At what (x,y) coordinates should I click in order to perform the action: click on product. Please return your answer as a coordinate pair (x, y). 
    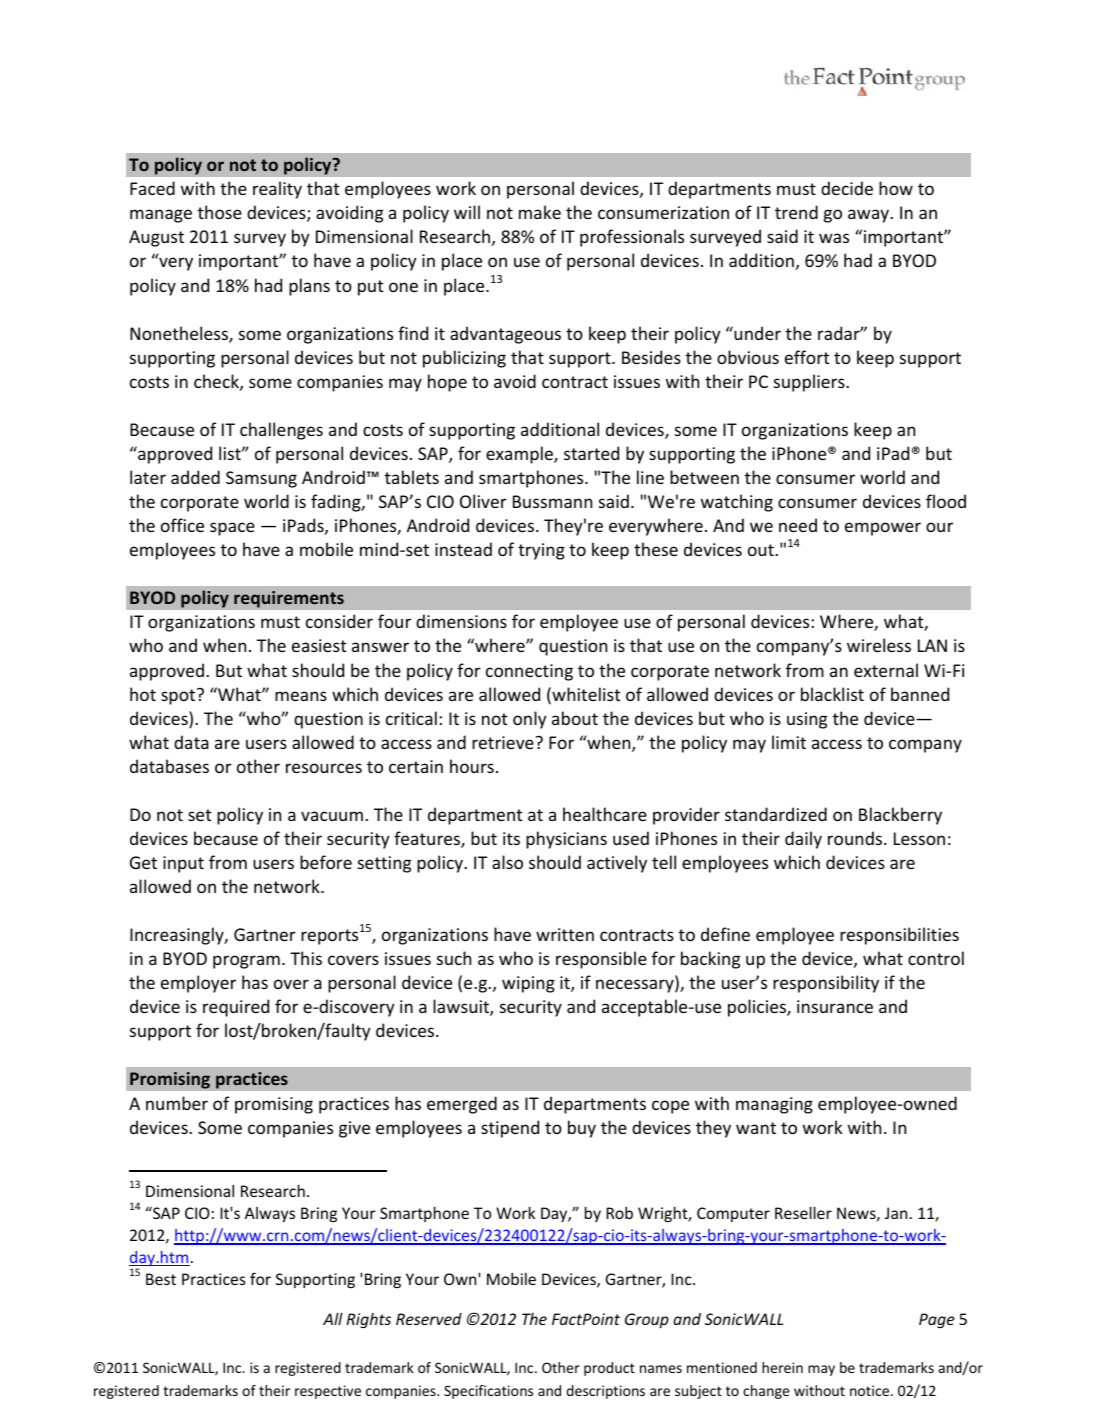
    Looking at the image, I should click on (609, 1369).
